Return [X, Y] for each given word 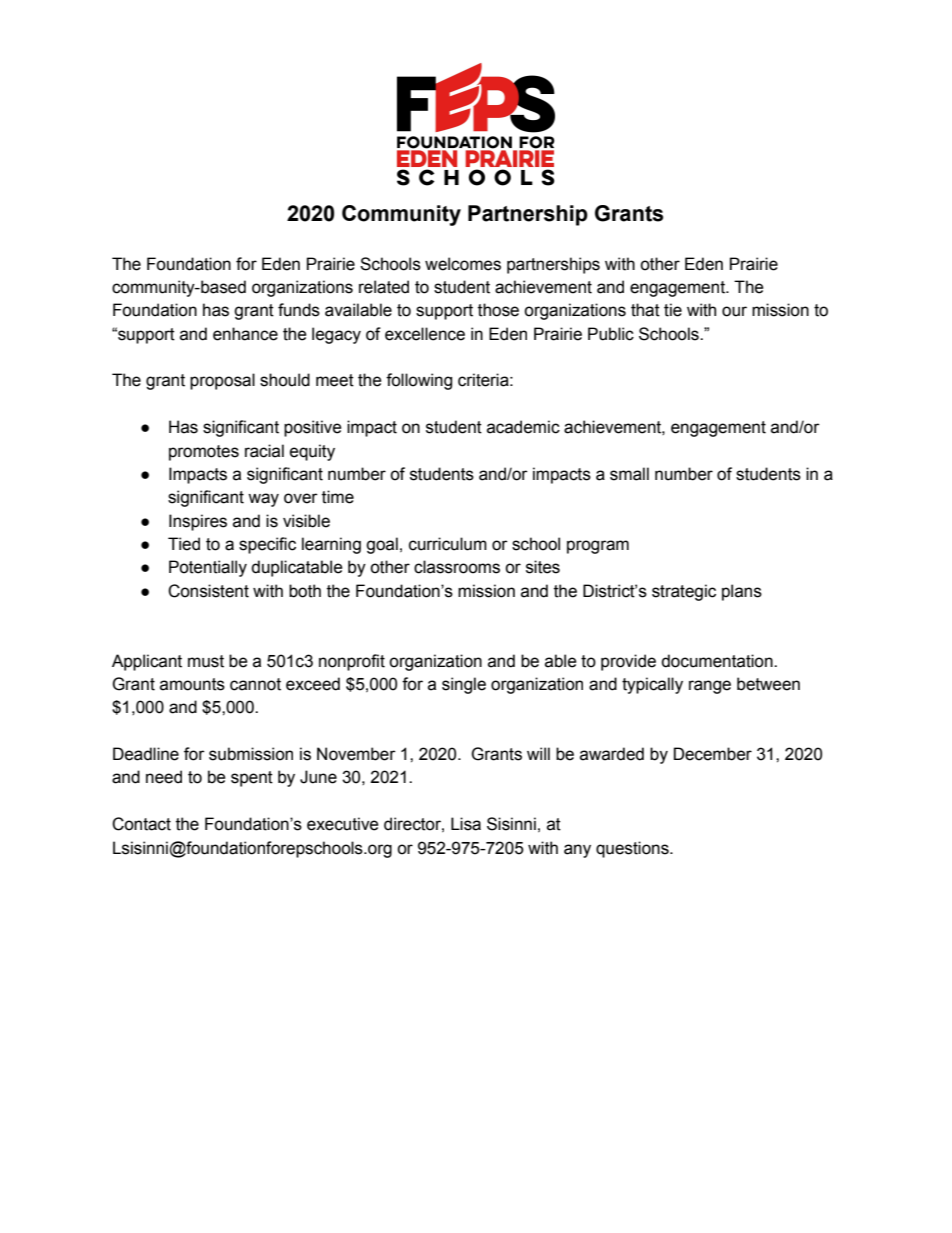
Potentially [208, 568]
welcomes [463, 264]
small [629, 474]
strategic [684, 592]
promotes [204, 453]
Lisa [466, 824]
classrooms [457, 567]
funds [299, 310]
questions [633, 849]
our [734, 311]
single [464, 685]
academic [523, 427]
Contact [141, 824]
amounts [192, 684]
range [710, 687]
